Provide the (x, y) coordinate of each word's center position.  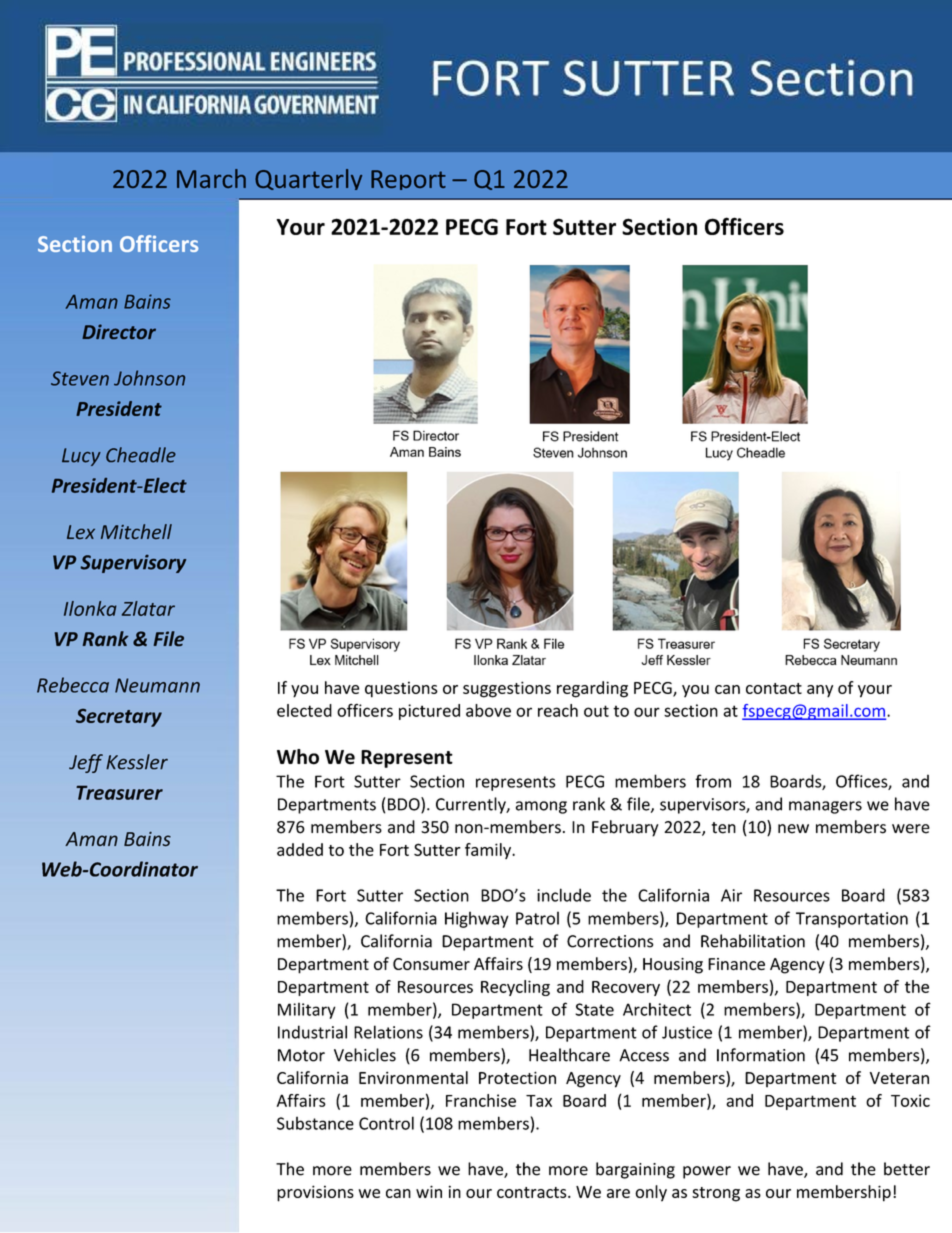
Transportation (852, 920)
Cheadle (141, 455)
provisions (315, 1193)
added (300, 849)
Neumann (157, 685)
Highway (477, 919)
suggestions (507, 689)
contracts (533, 1192)
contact (774, 688)
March (211, 178)
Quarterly (308, 179)
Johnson (149, 378)
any (820, 691)
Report (408, 180)
